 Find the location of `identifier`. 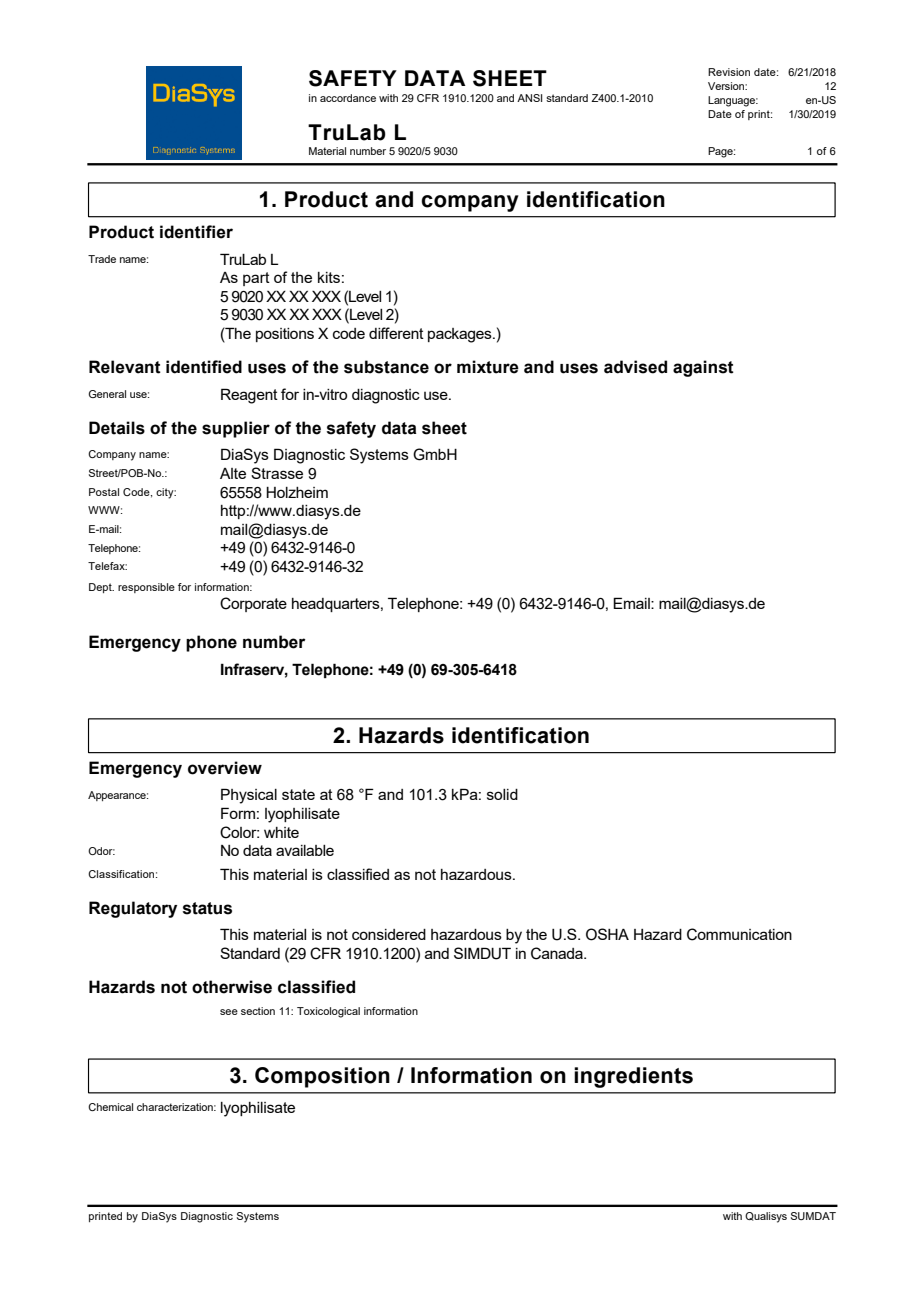

identifier is located at coordinates (196, 232).
